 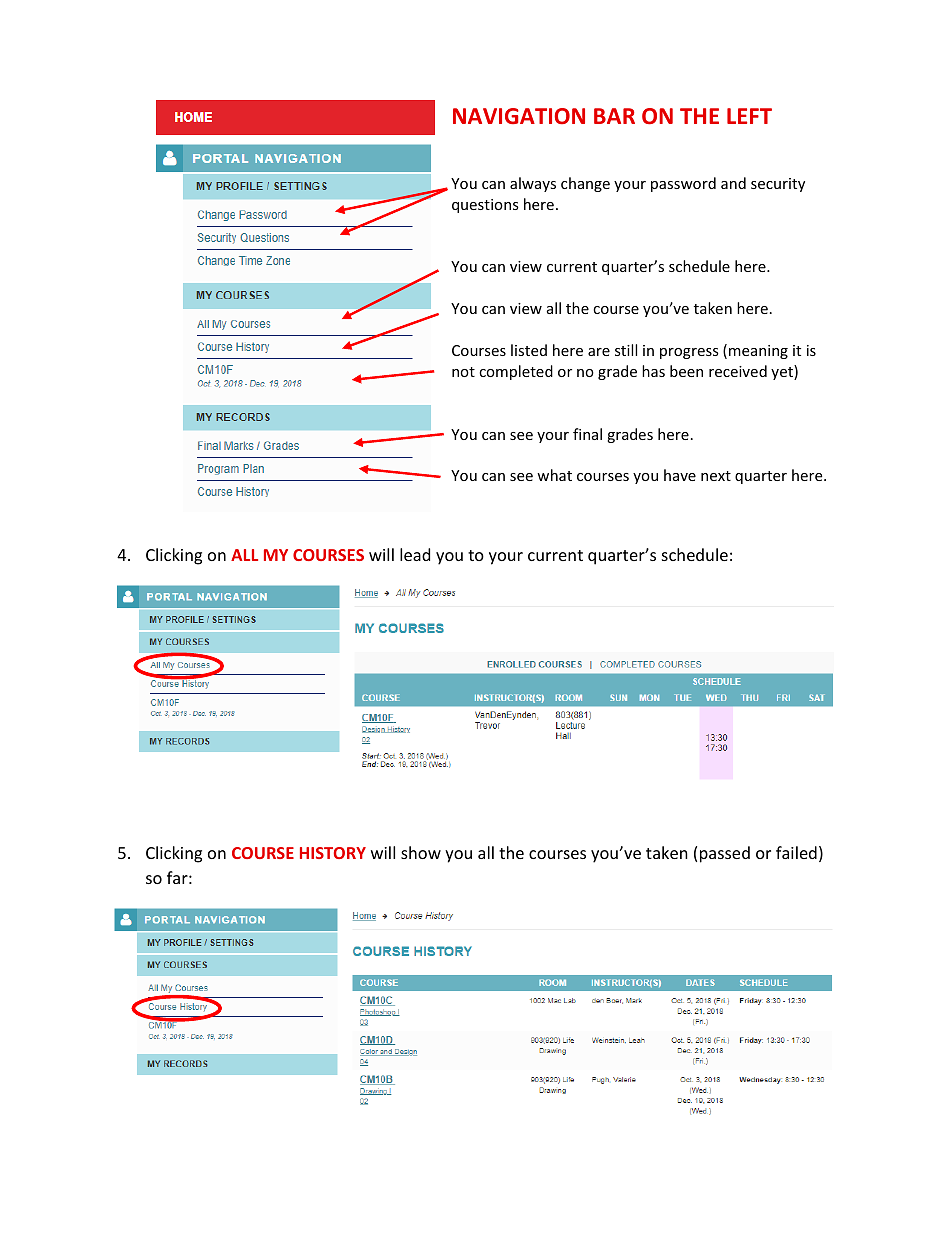 I want to click on what, so click(x=554, y=475).
